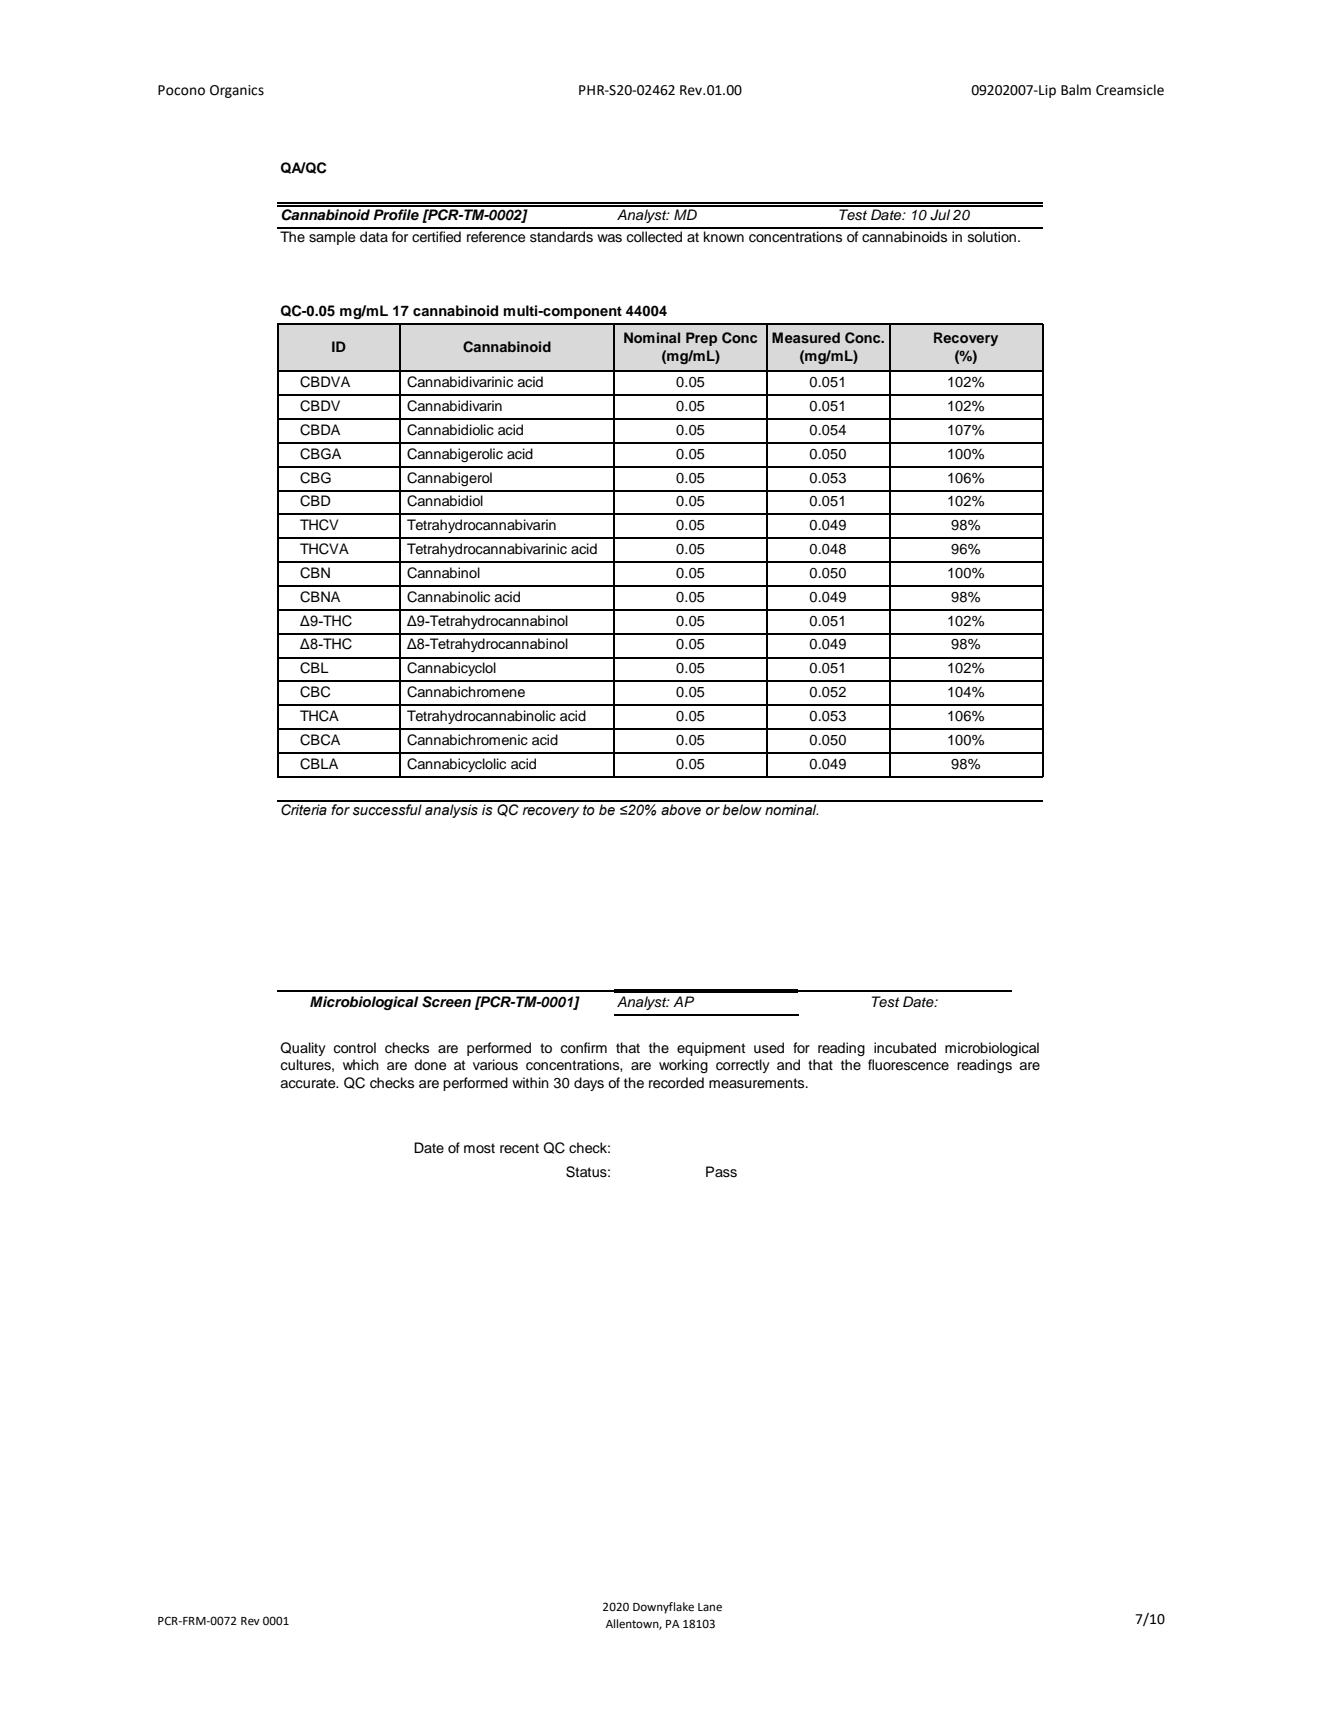 Image resolution: width=1322 pixels, height=1710 pixels. I want to click on Balm, so click(1076, 90).
